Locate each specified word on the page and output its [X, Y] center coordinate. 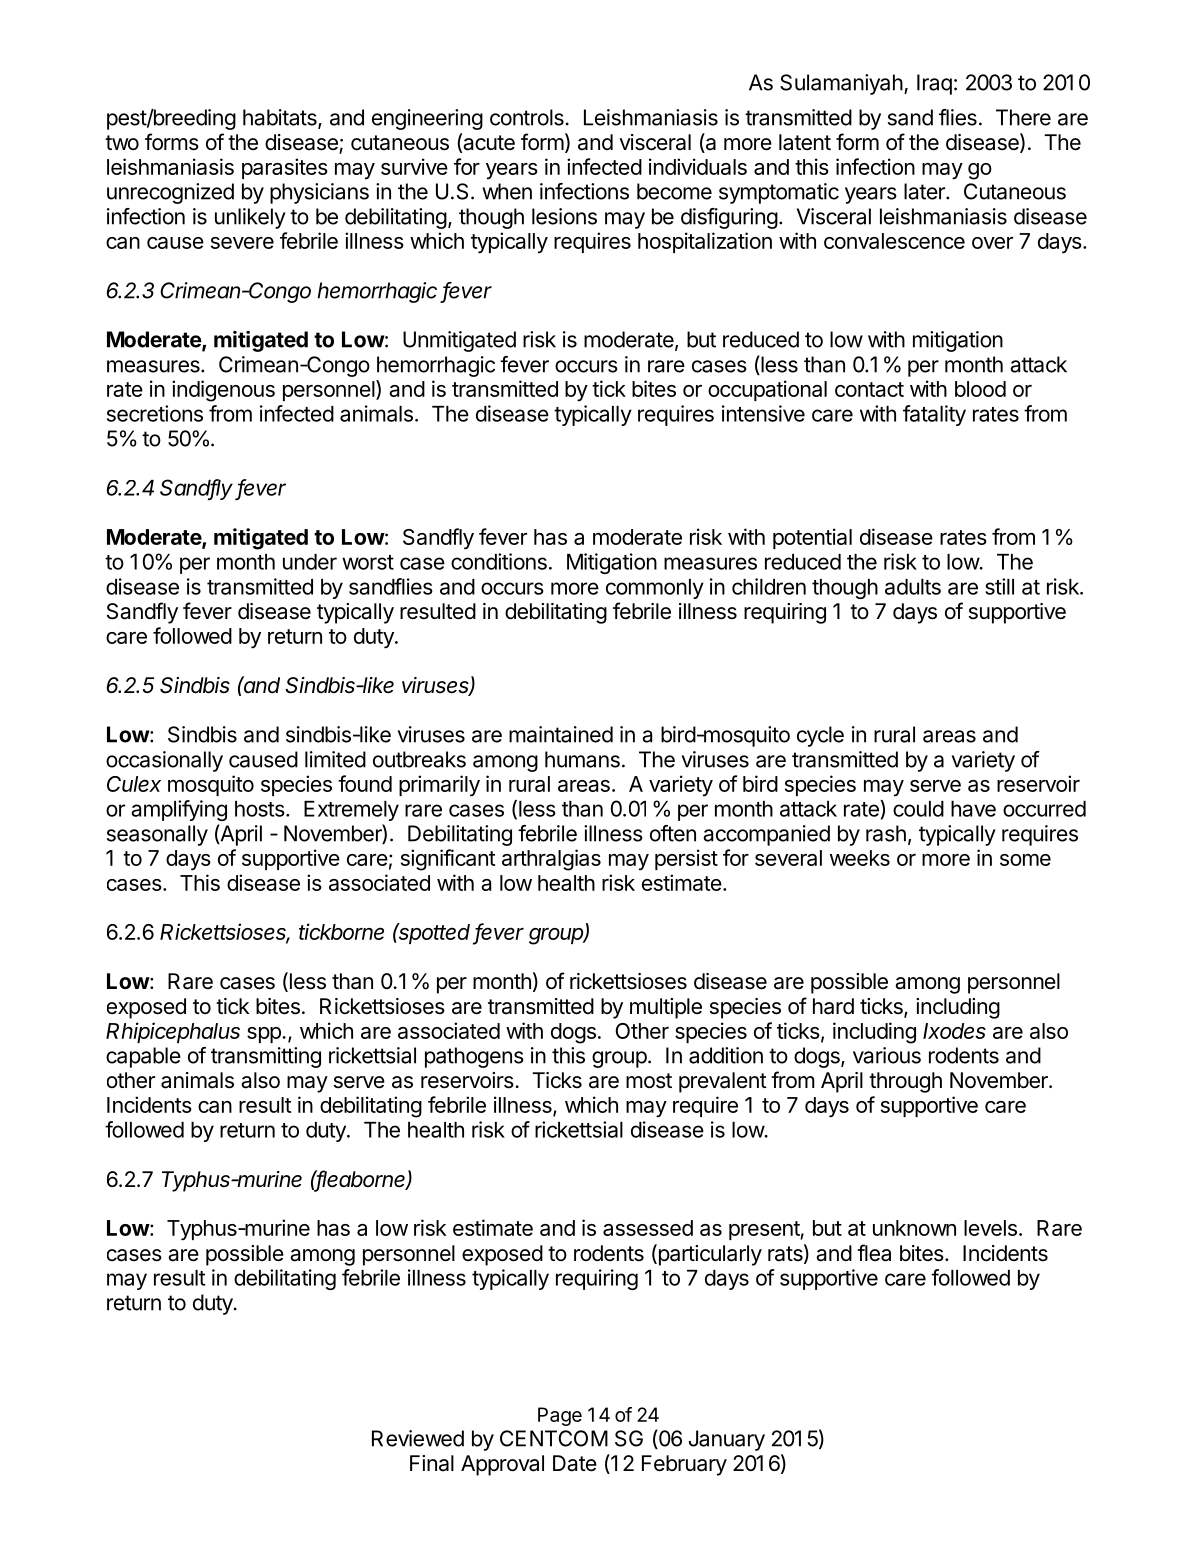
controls [527, 117]
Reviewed [418, 1438]
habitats [281, 118]
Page [560, 1416]
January [726, 1440]
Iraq [934, 84]
